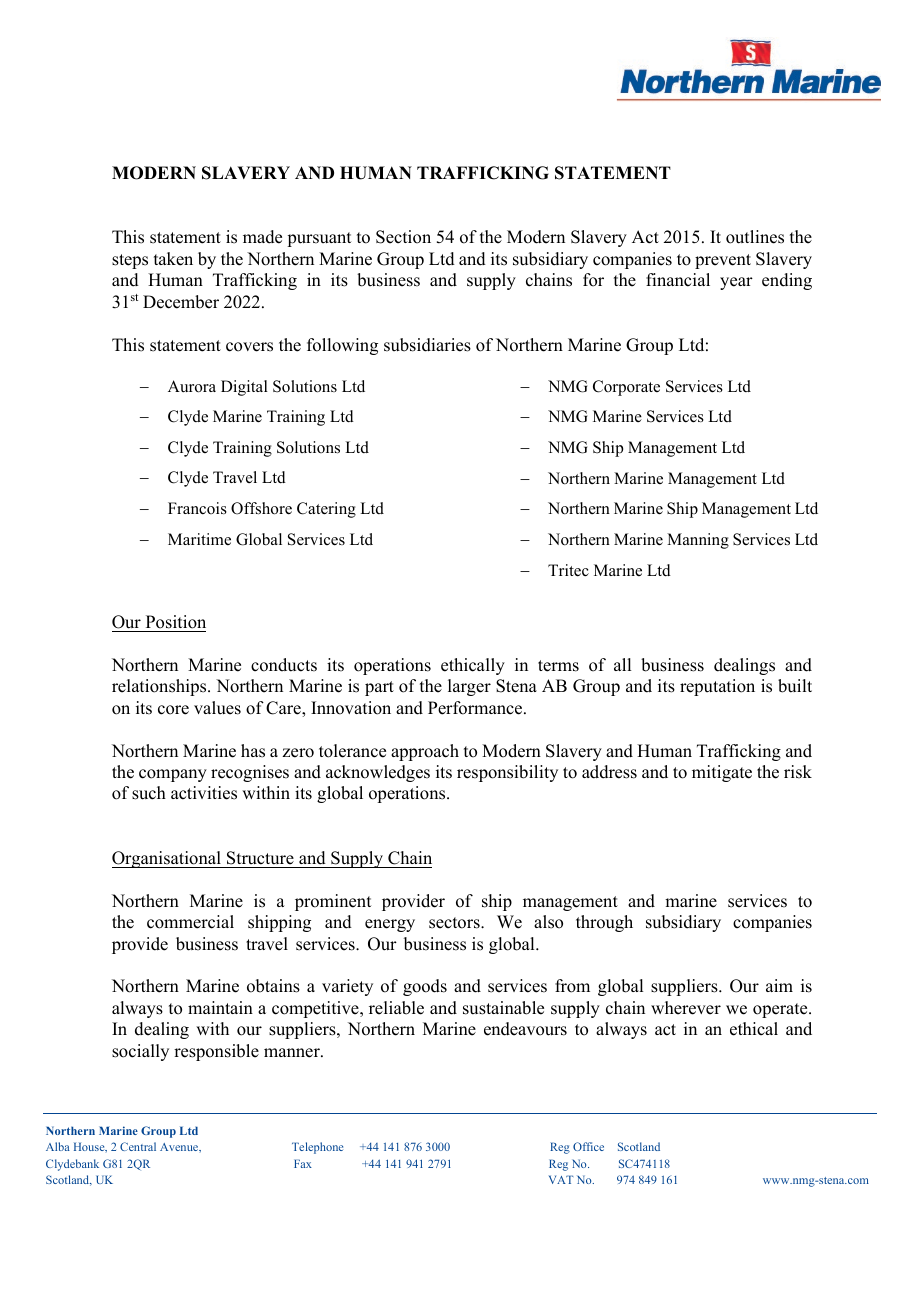  Describe the element at coordinates (403, 237) in the document. I see `Section` at that location.
